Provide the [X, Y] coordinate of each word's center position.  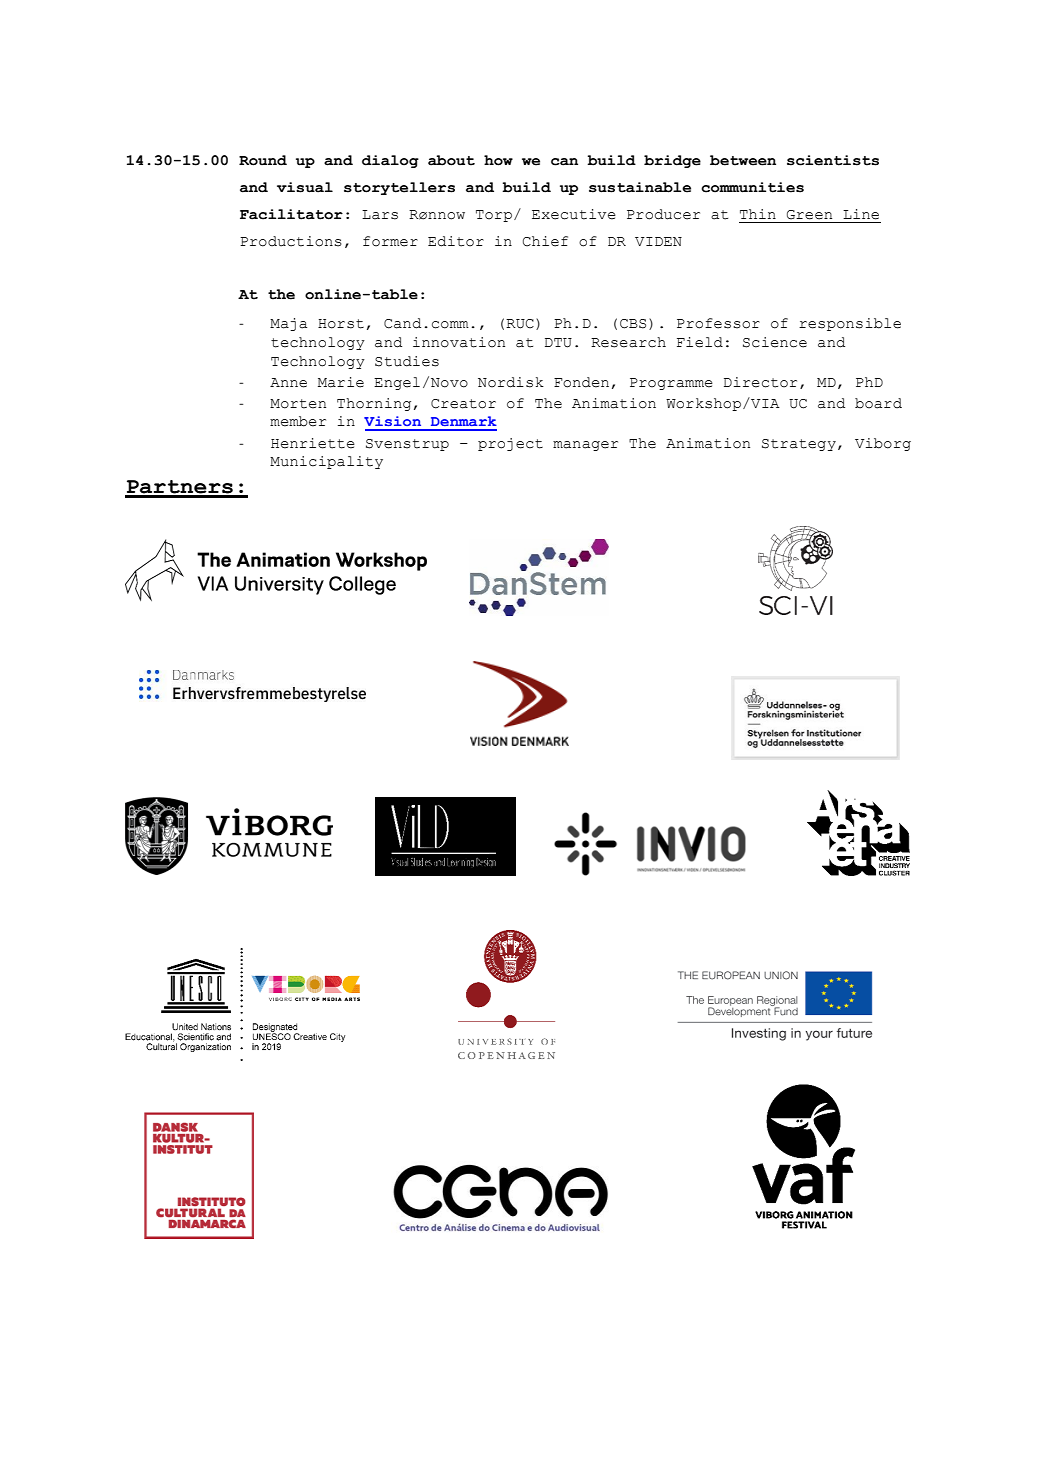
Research [628, 342]
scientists [833, 160]
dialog [390, 161]
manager [585, 446]
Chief [545, 241]
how [498, 160]
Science [775, 342]
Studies [407, 361]
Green [809, 215]
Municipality [326, 462]
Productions [291, 241]
